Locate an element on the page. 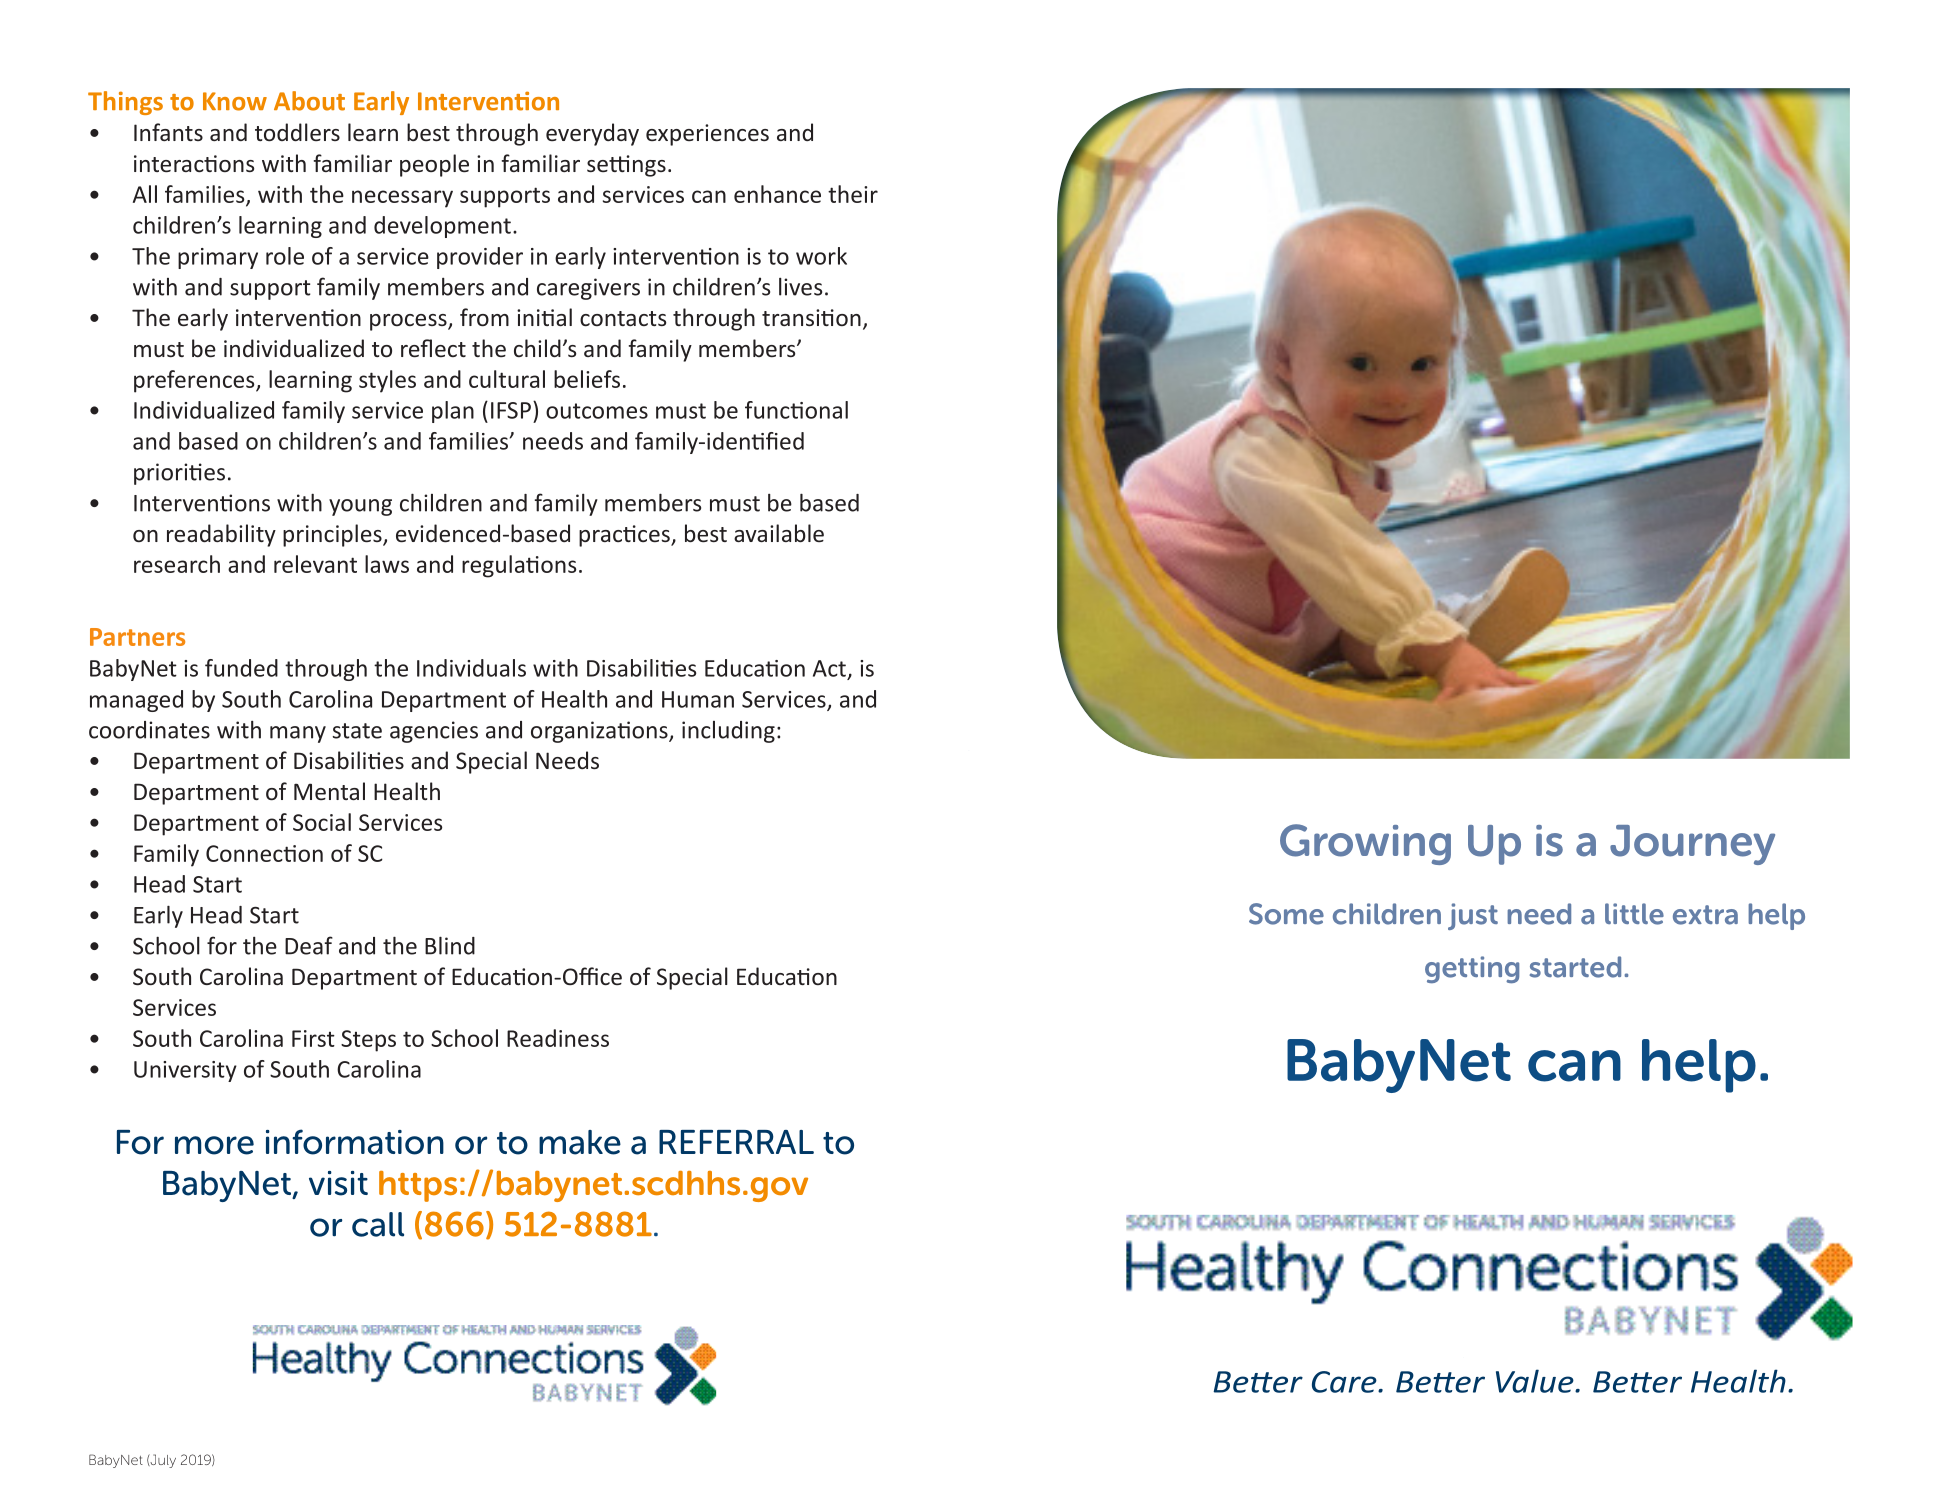 The width and height of the page is (1938, 1498). Human is located at coordinates (698, 699).
